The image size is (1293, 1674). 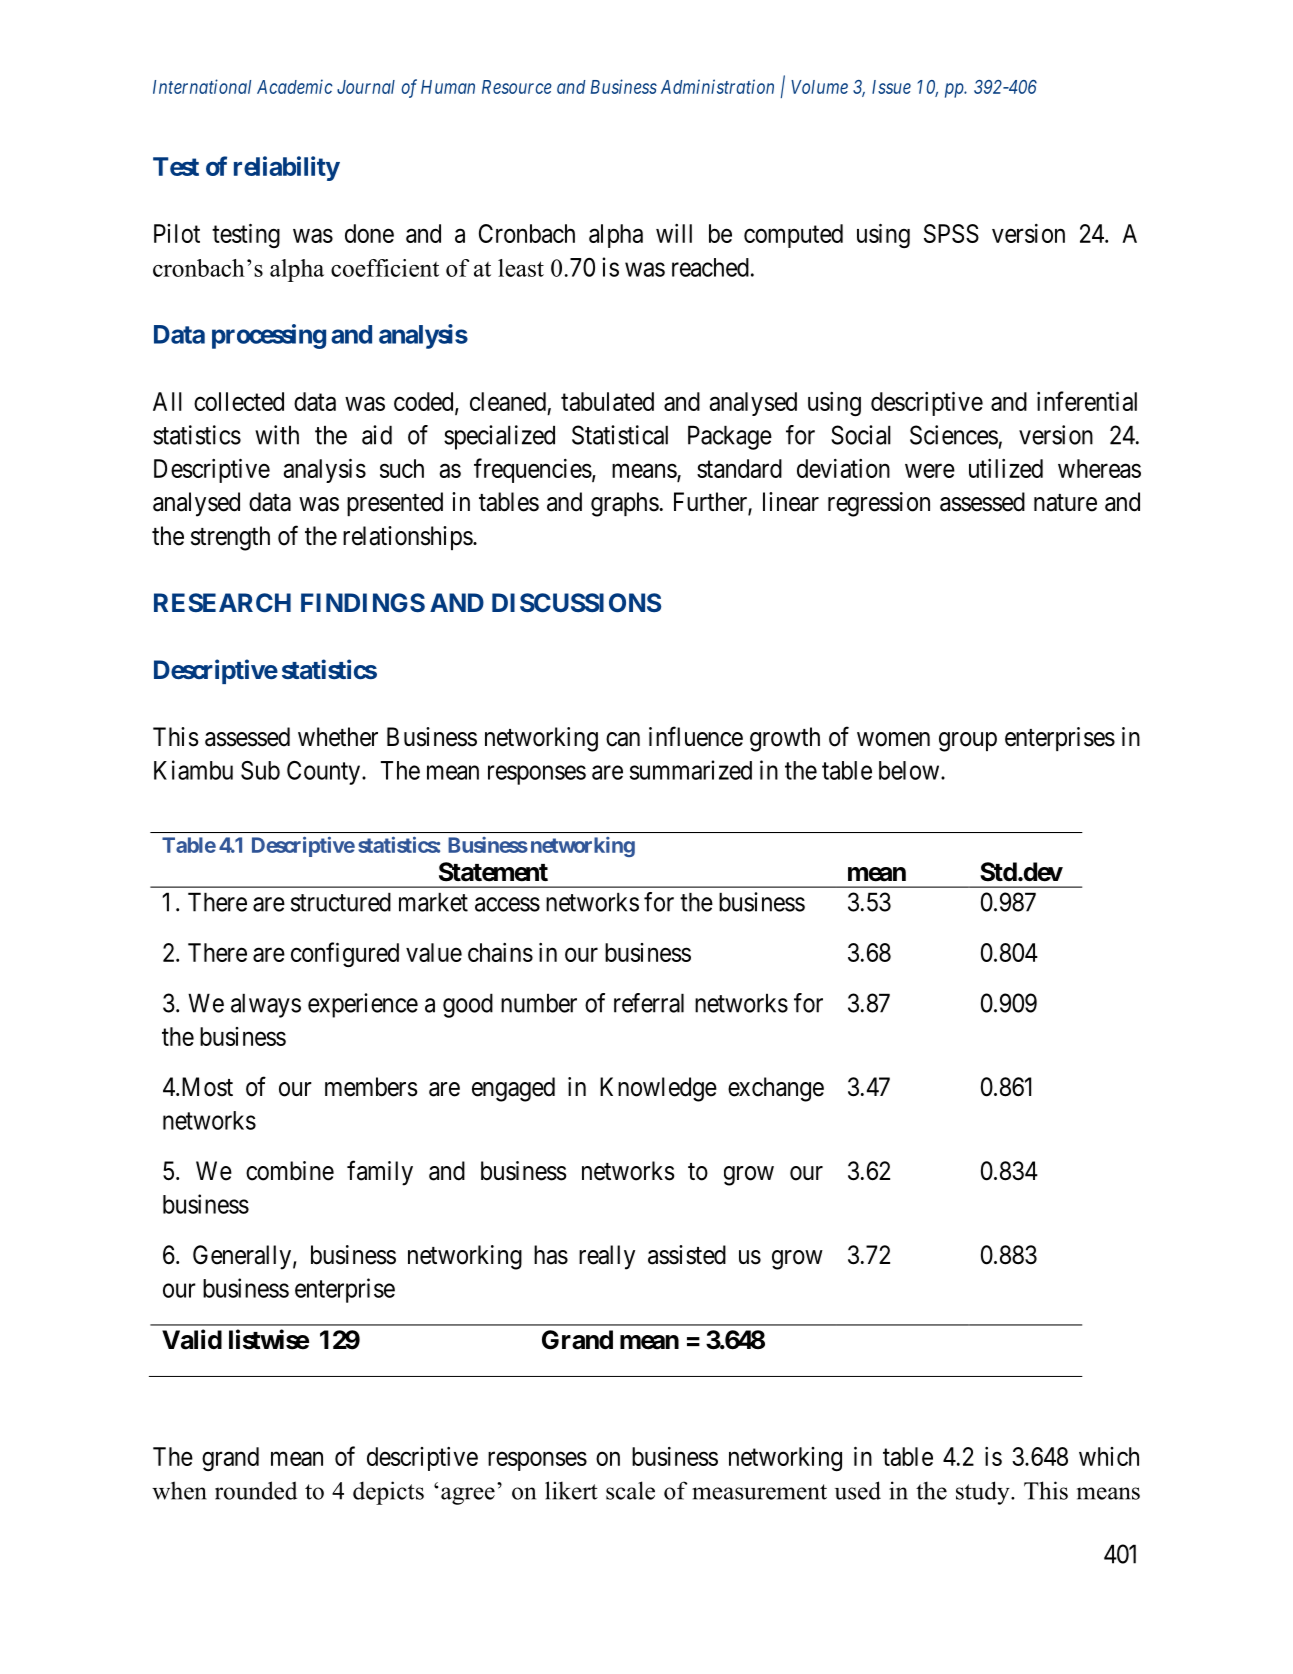 What do you see at coordinates (691, 770) in the document?
I see `summarized` at bounding box center [691, 770].
